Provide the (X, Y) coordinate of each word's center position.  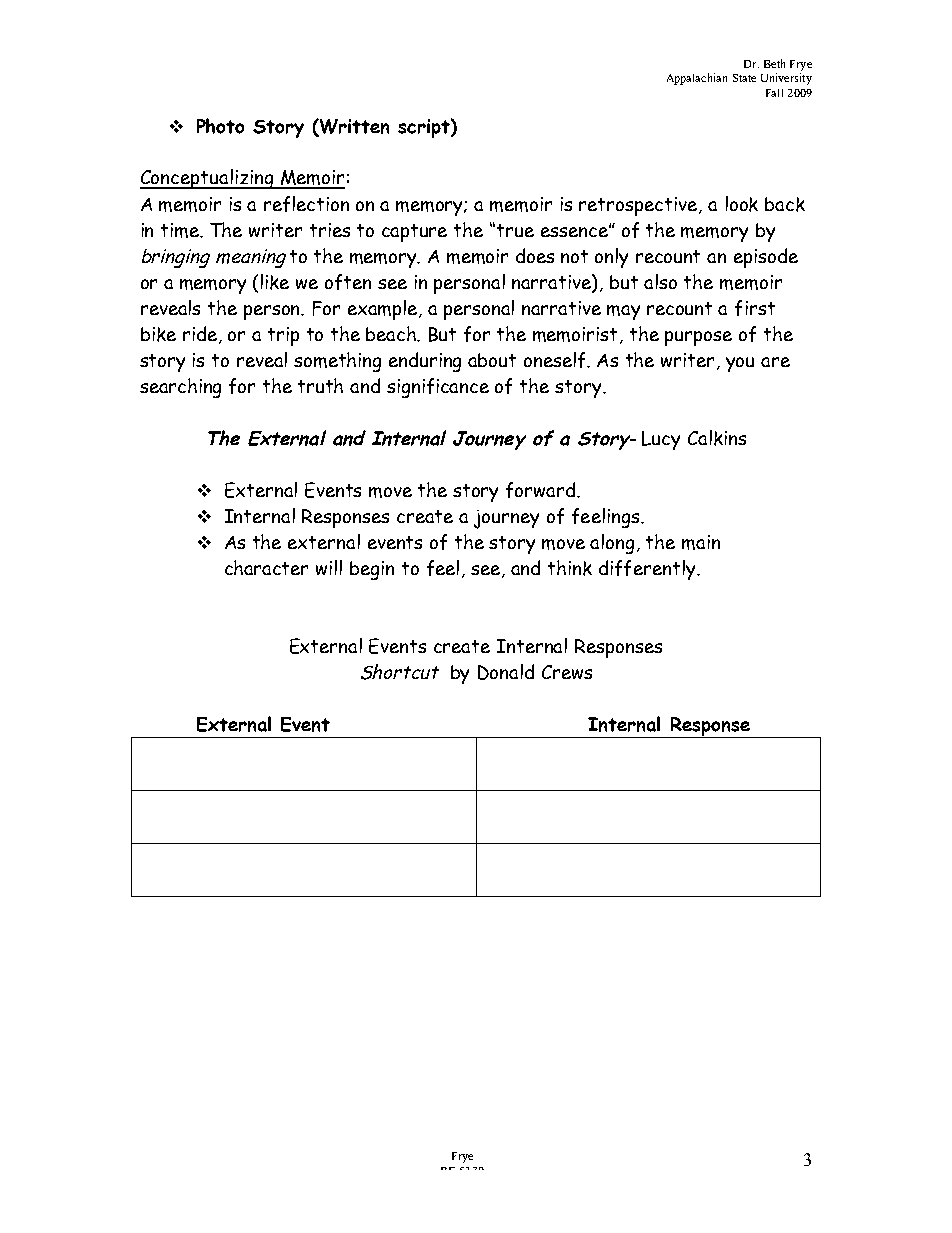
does (535, 255)
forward (542, 490)
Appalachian (697, 79)
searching (180, 388)
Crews (567, 672)
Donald (506, 672)
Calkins (717, 438)
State (744, 78)
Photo (220, 126)
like (275, 282)
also (660, 281)
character (266, 567)
